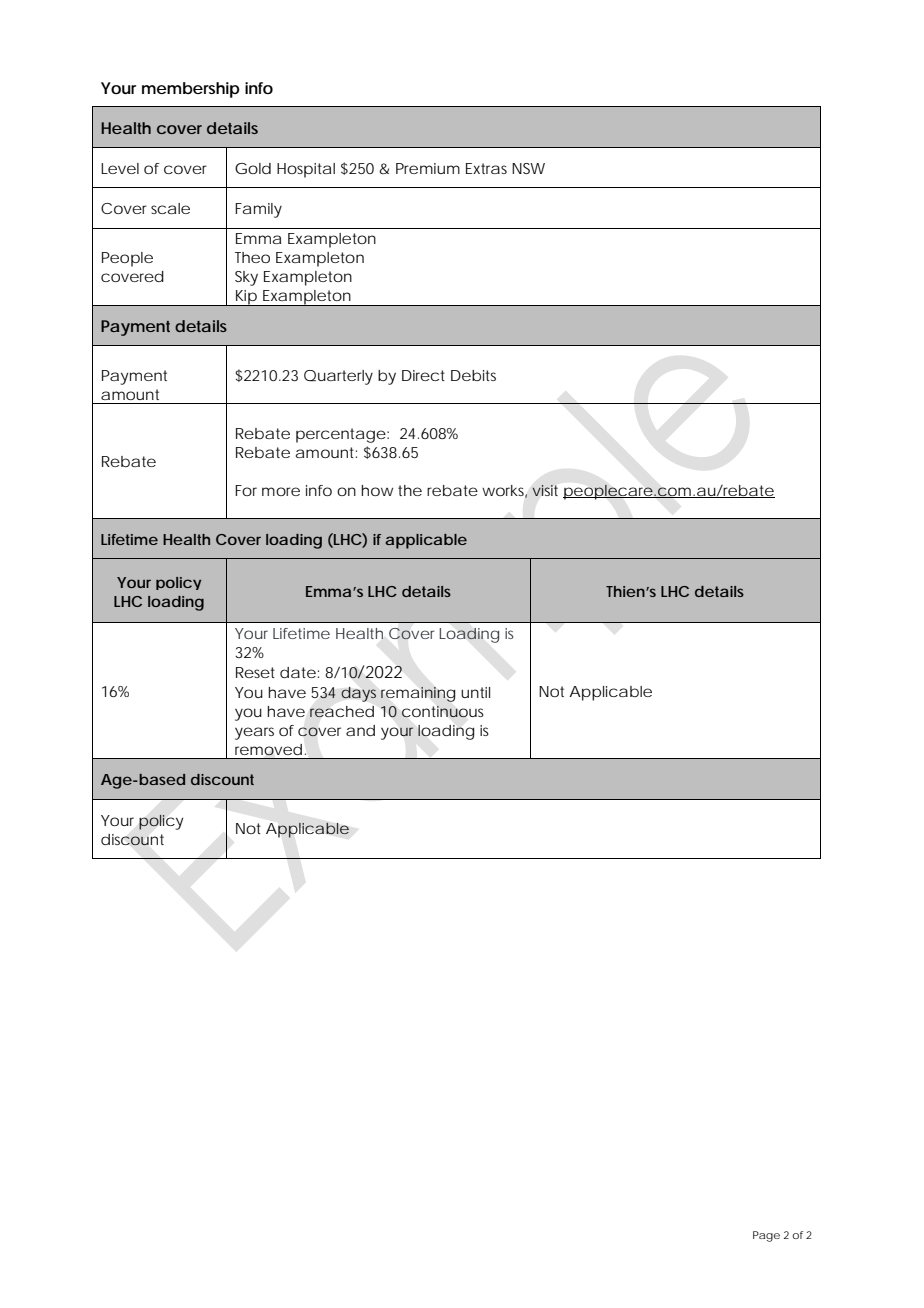  What do you see at coordinates (545, 490) in the screenshot?
I see `visit` at bounding box center [545, 490].
